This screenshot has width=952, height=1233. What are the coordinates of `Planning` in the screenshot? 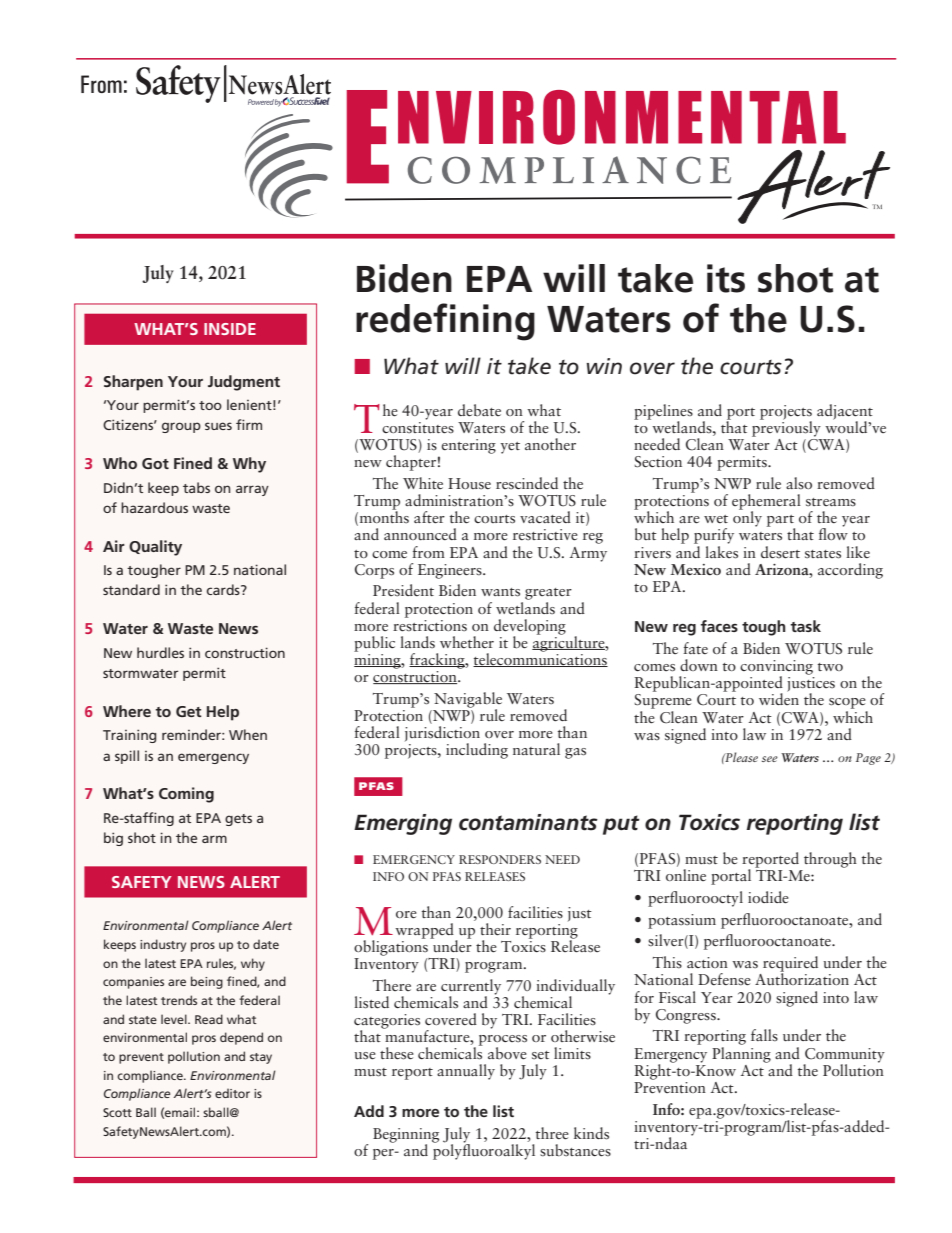 It's located at (741, 1053).
